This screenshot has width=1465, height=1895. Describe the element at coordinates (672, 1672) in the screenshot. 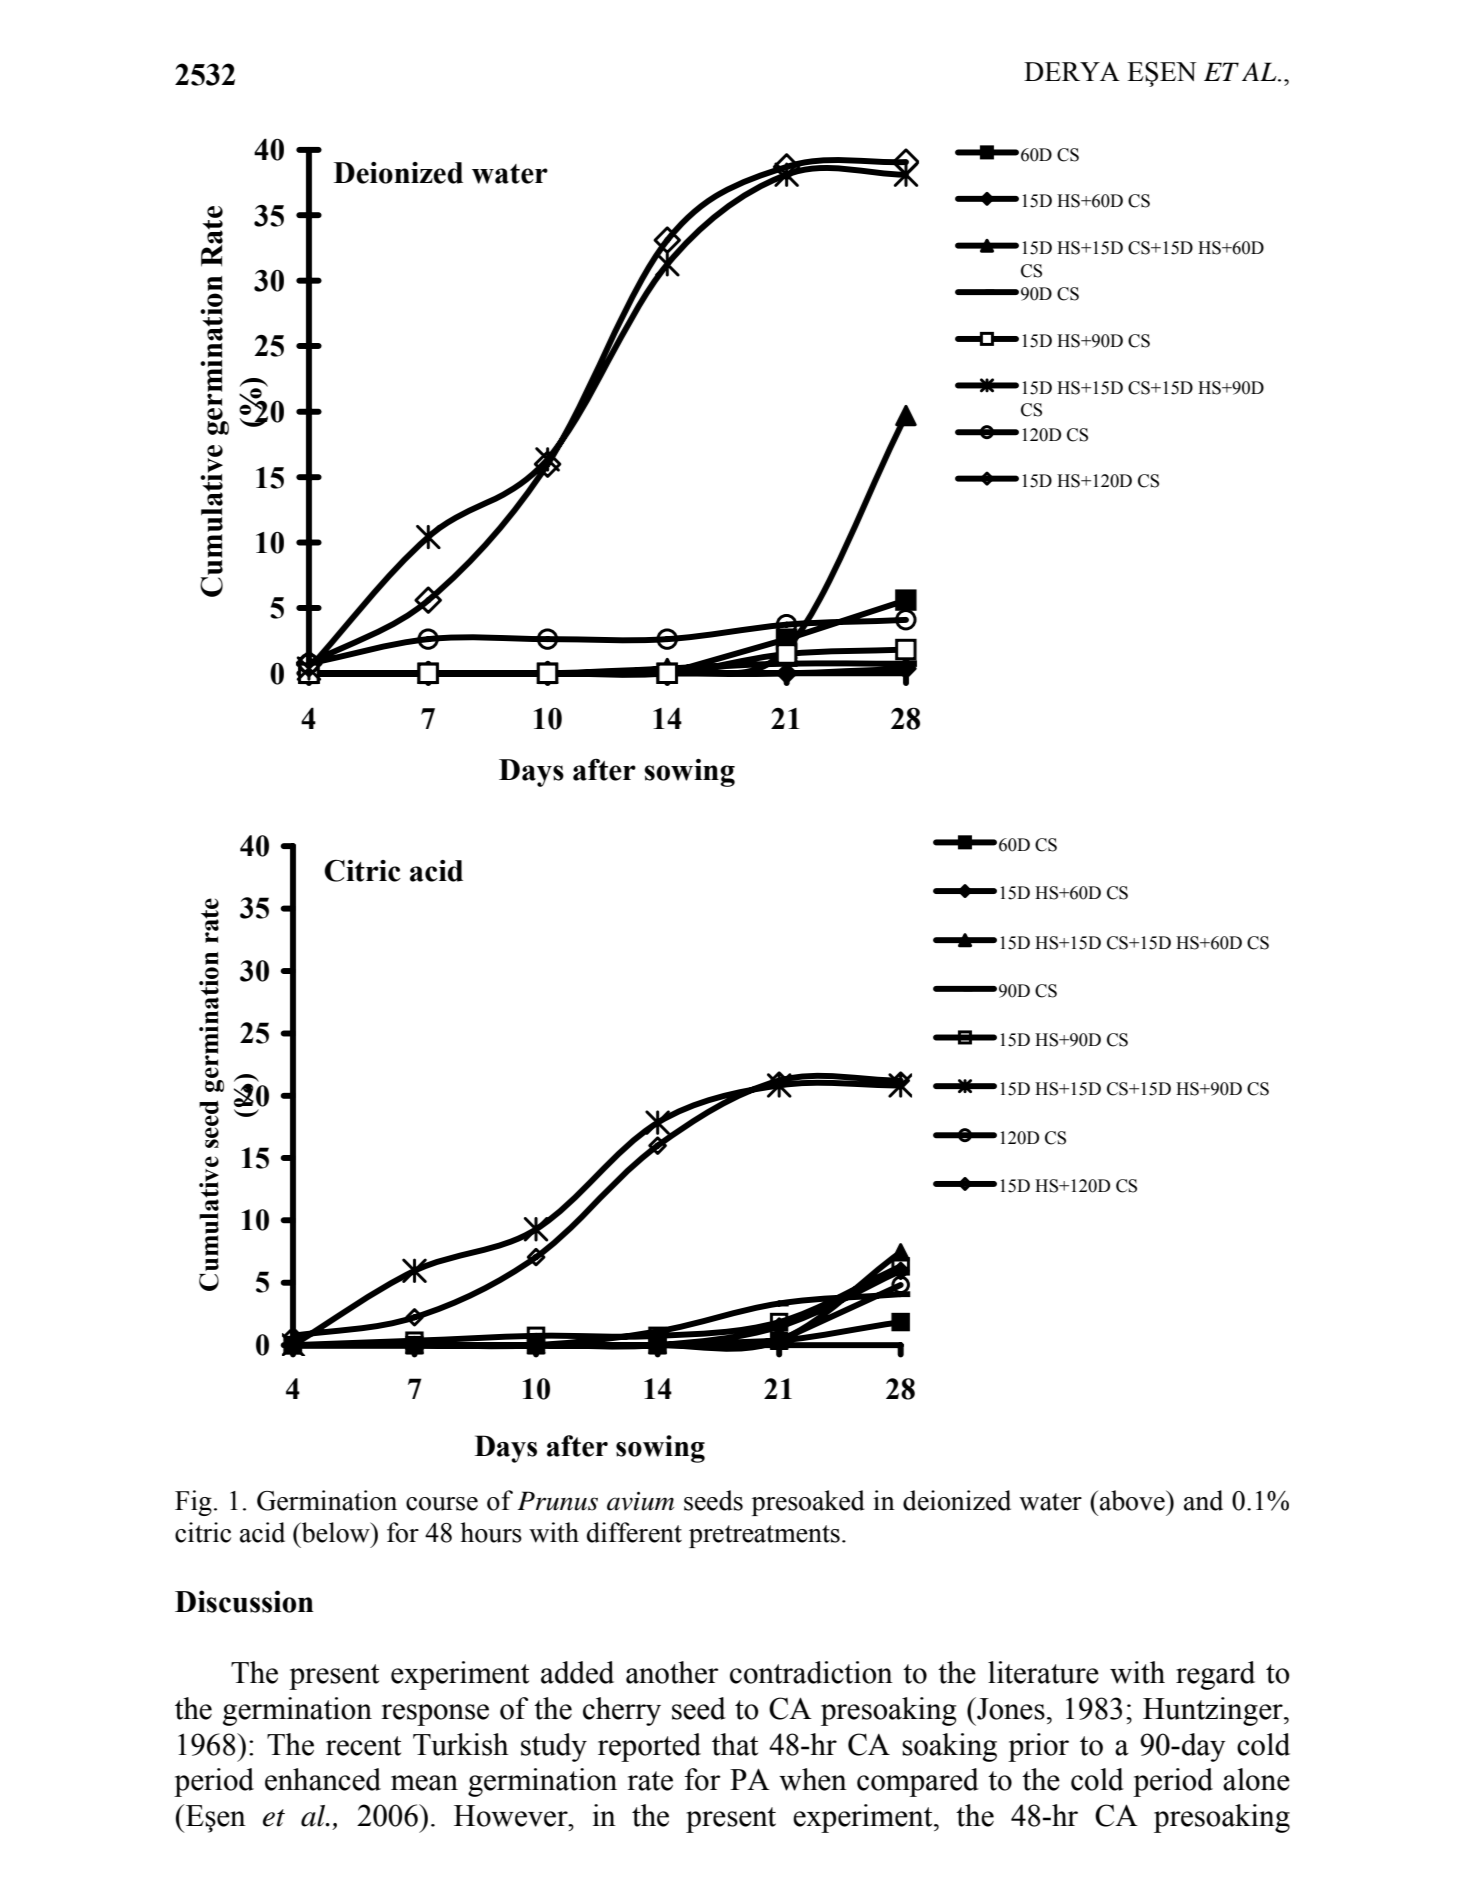

I see `another` at that location.
